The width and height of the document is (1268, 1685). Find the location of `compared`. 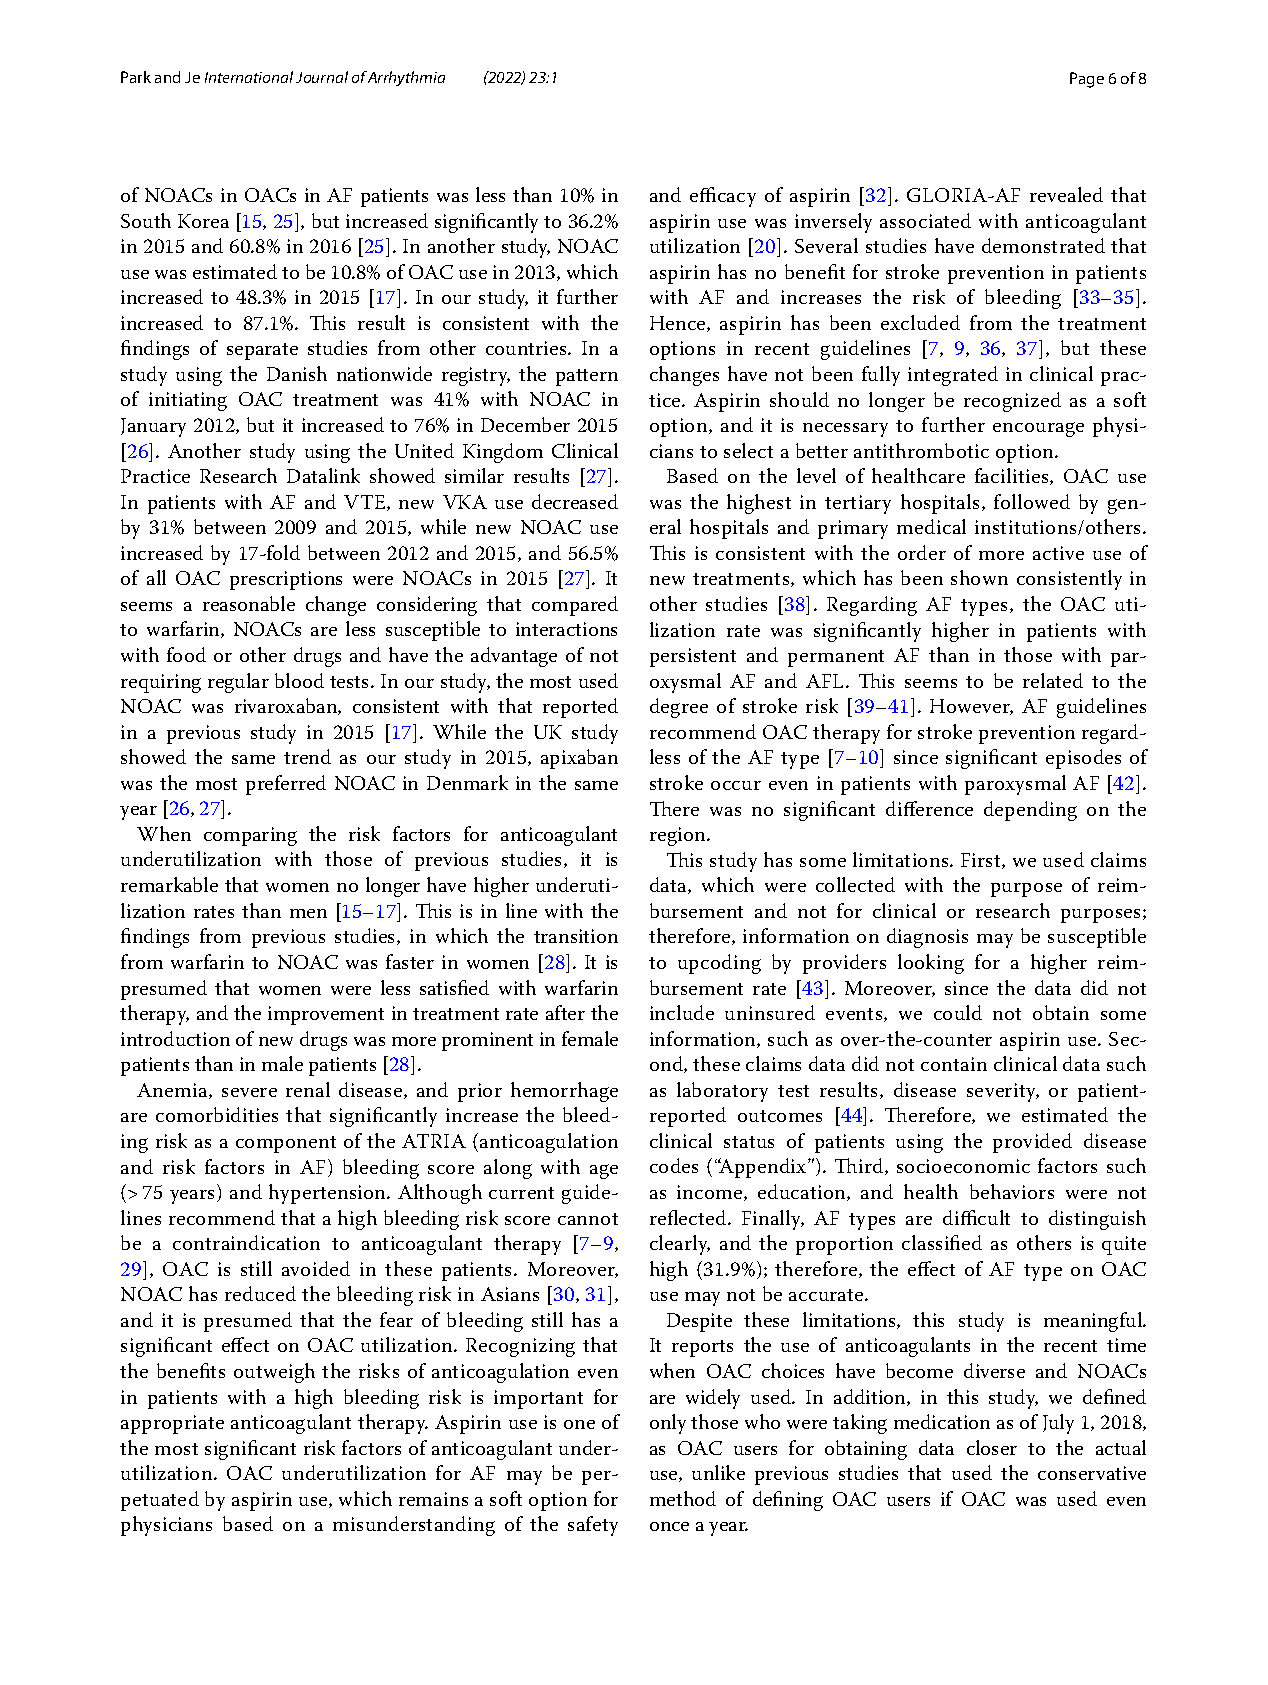

compared is located at coordinates (575, 606).
